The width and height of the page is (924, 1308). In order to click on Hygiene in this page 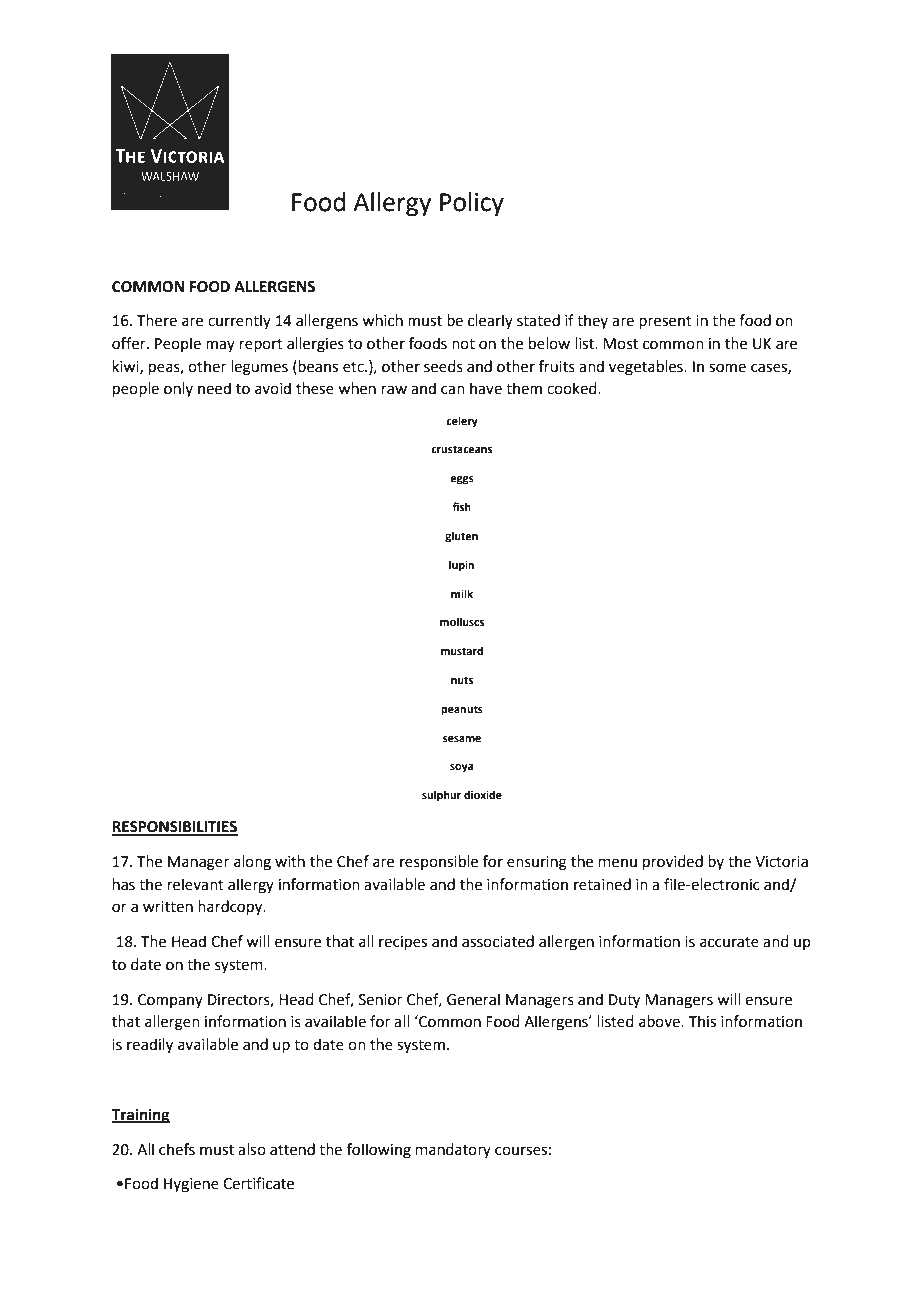, I will do `click(191, 1185)`.
